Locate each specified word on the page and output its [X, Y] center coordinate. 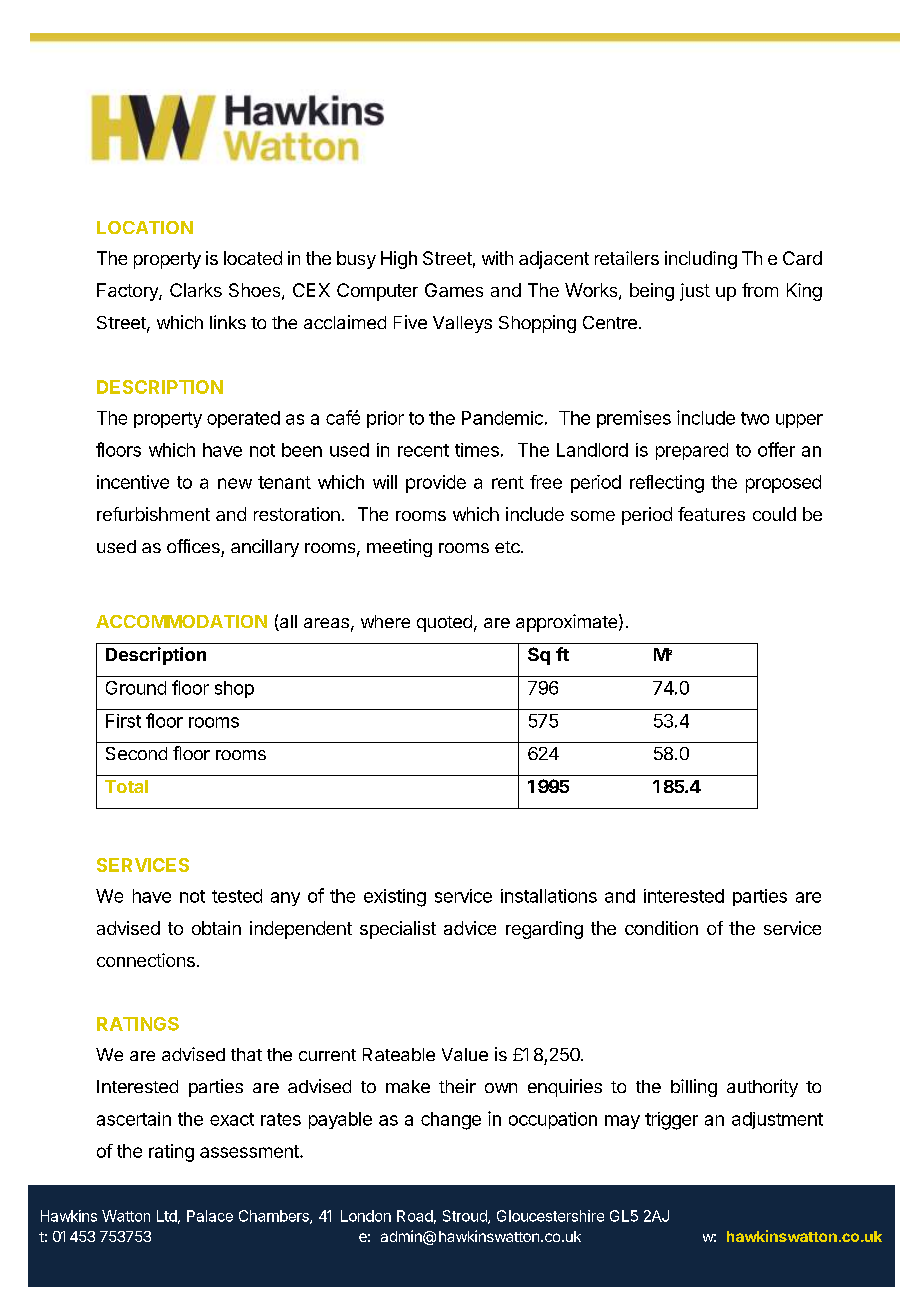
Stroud [466, 1217]
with [497, 258]
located [253, 258]
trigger [671, 1121]
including [701, 260]
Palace [210, 1216]
